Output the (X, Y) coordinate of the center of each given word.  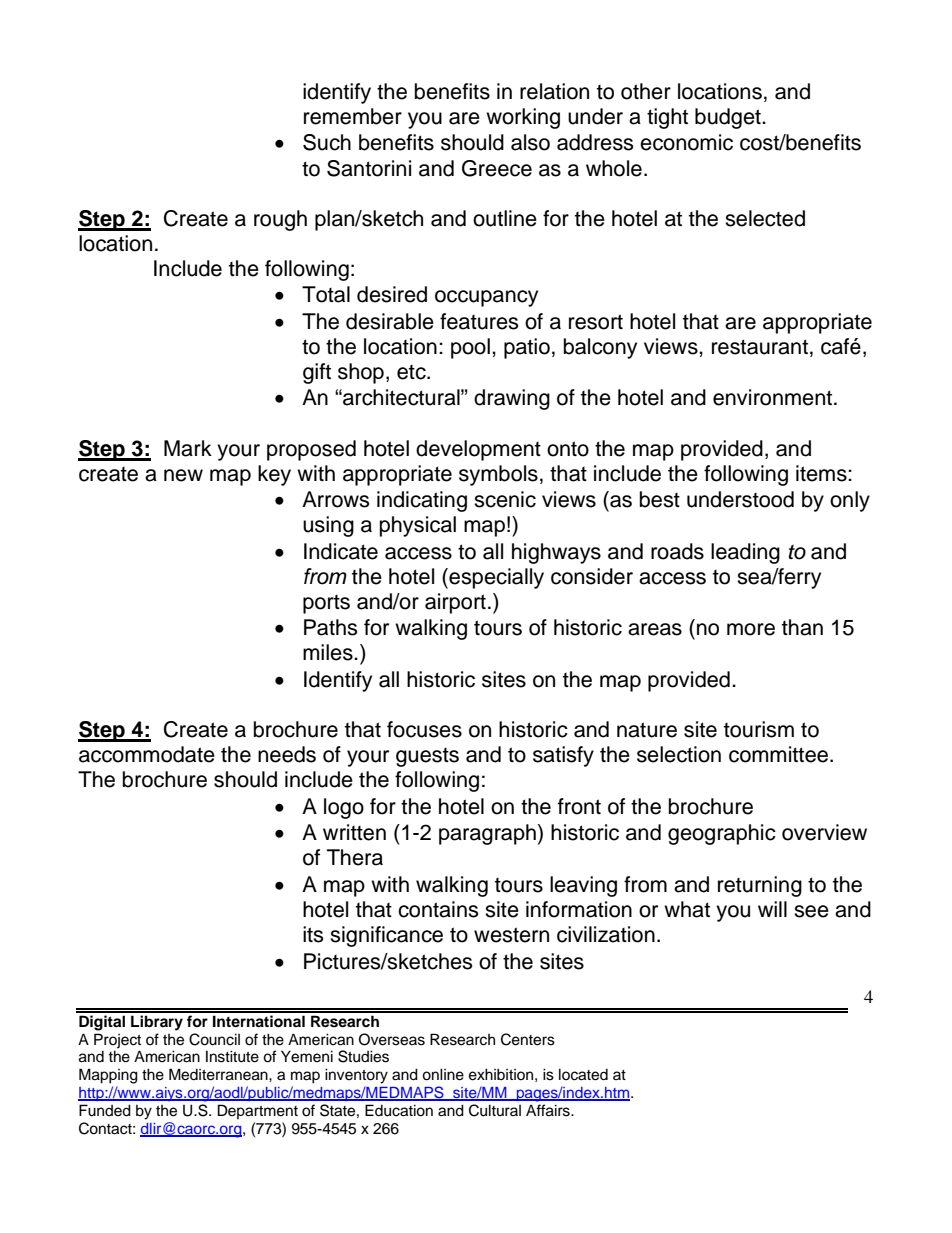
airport (455, 603)
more (751, 629)
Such (327, 142)
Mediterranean (219, 1074)
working (523, 118)
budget (729, 118)
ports (326, 604)
